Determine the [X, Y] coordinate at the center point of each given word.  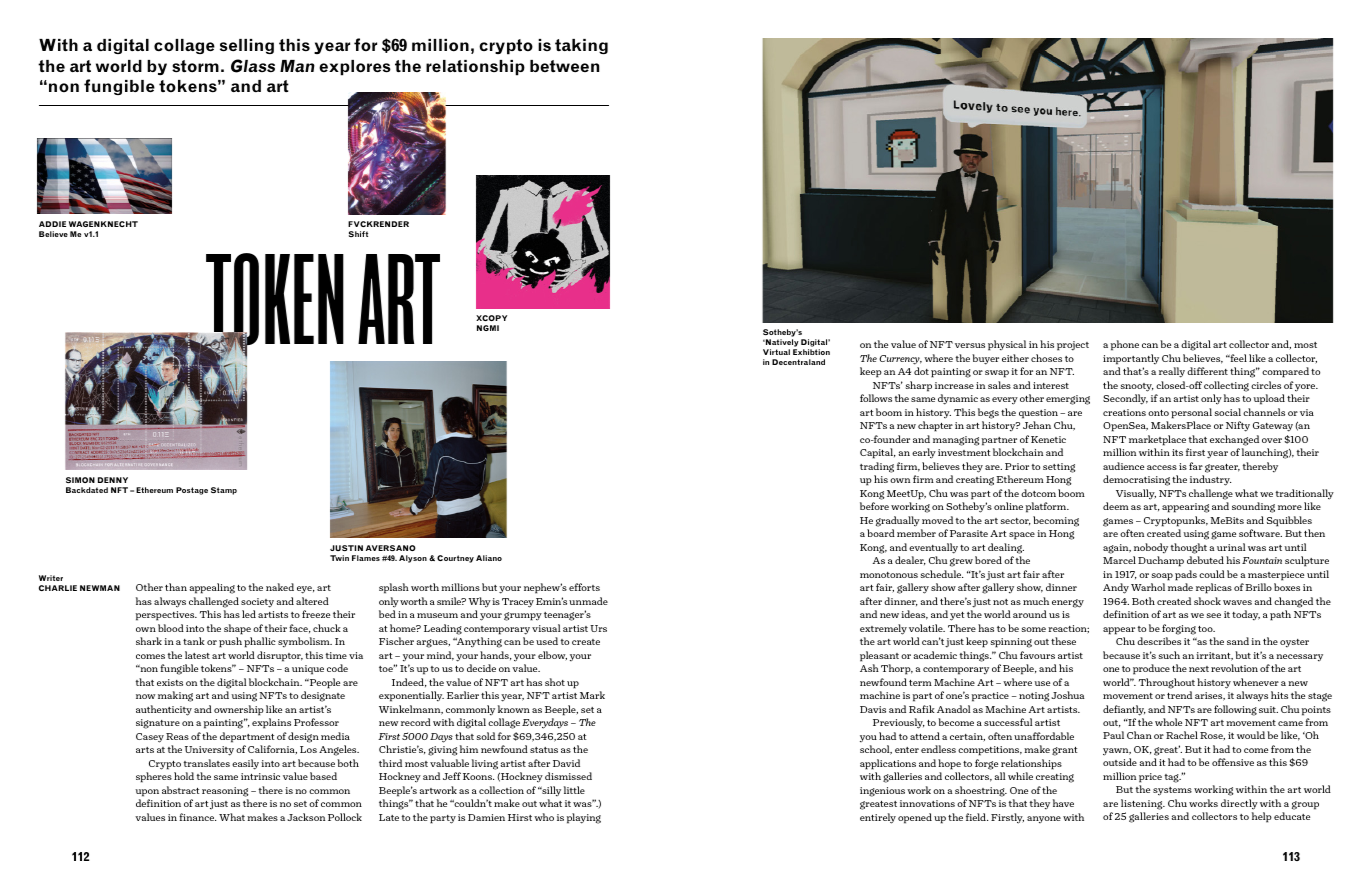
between [564, 66]
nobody [1151, 548]
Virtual [776, 352]
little [574, 790]
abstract [181, 790]
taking [581, 46]
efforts [584, 587]
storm [195, 66]
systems [1172, 791]
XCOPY [491, 318]
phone [1124, 345]
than [176, 587]
